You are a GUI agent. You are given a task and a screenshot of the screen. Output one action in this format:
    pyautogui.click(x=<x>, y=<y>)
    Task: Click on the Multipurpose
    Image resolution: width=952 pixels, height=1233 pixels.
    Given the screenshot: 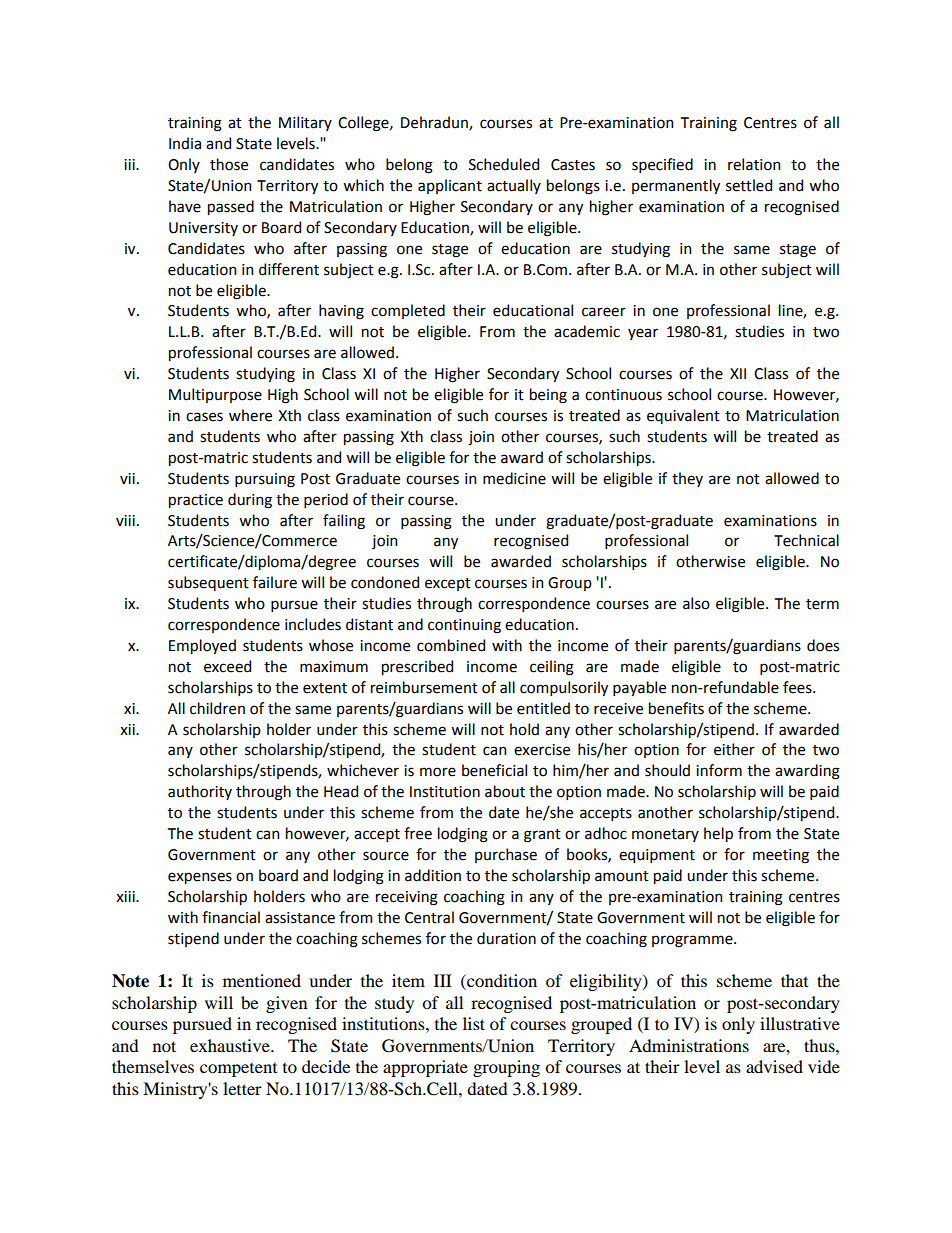 What is the action you would take?
    pyautogui.click(x=215, y=395)
